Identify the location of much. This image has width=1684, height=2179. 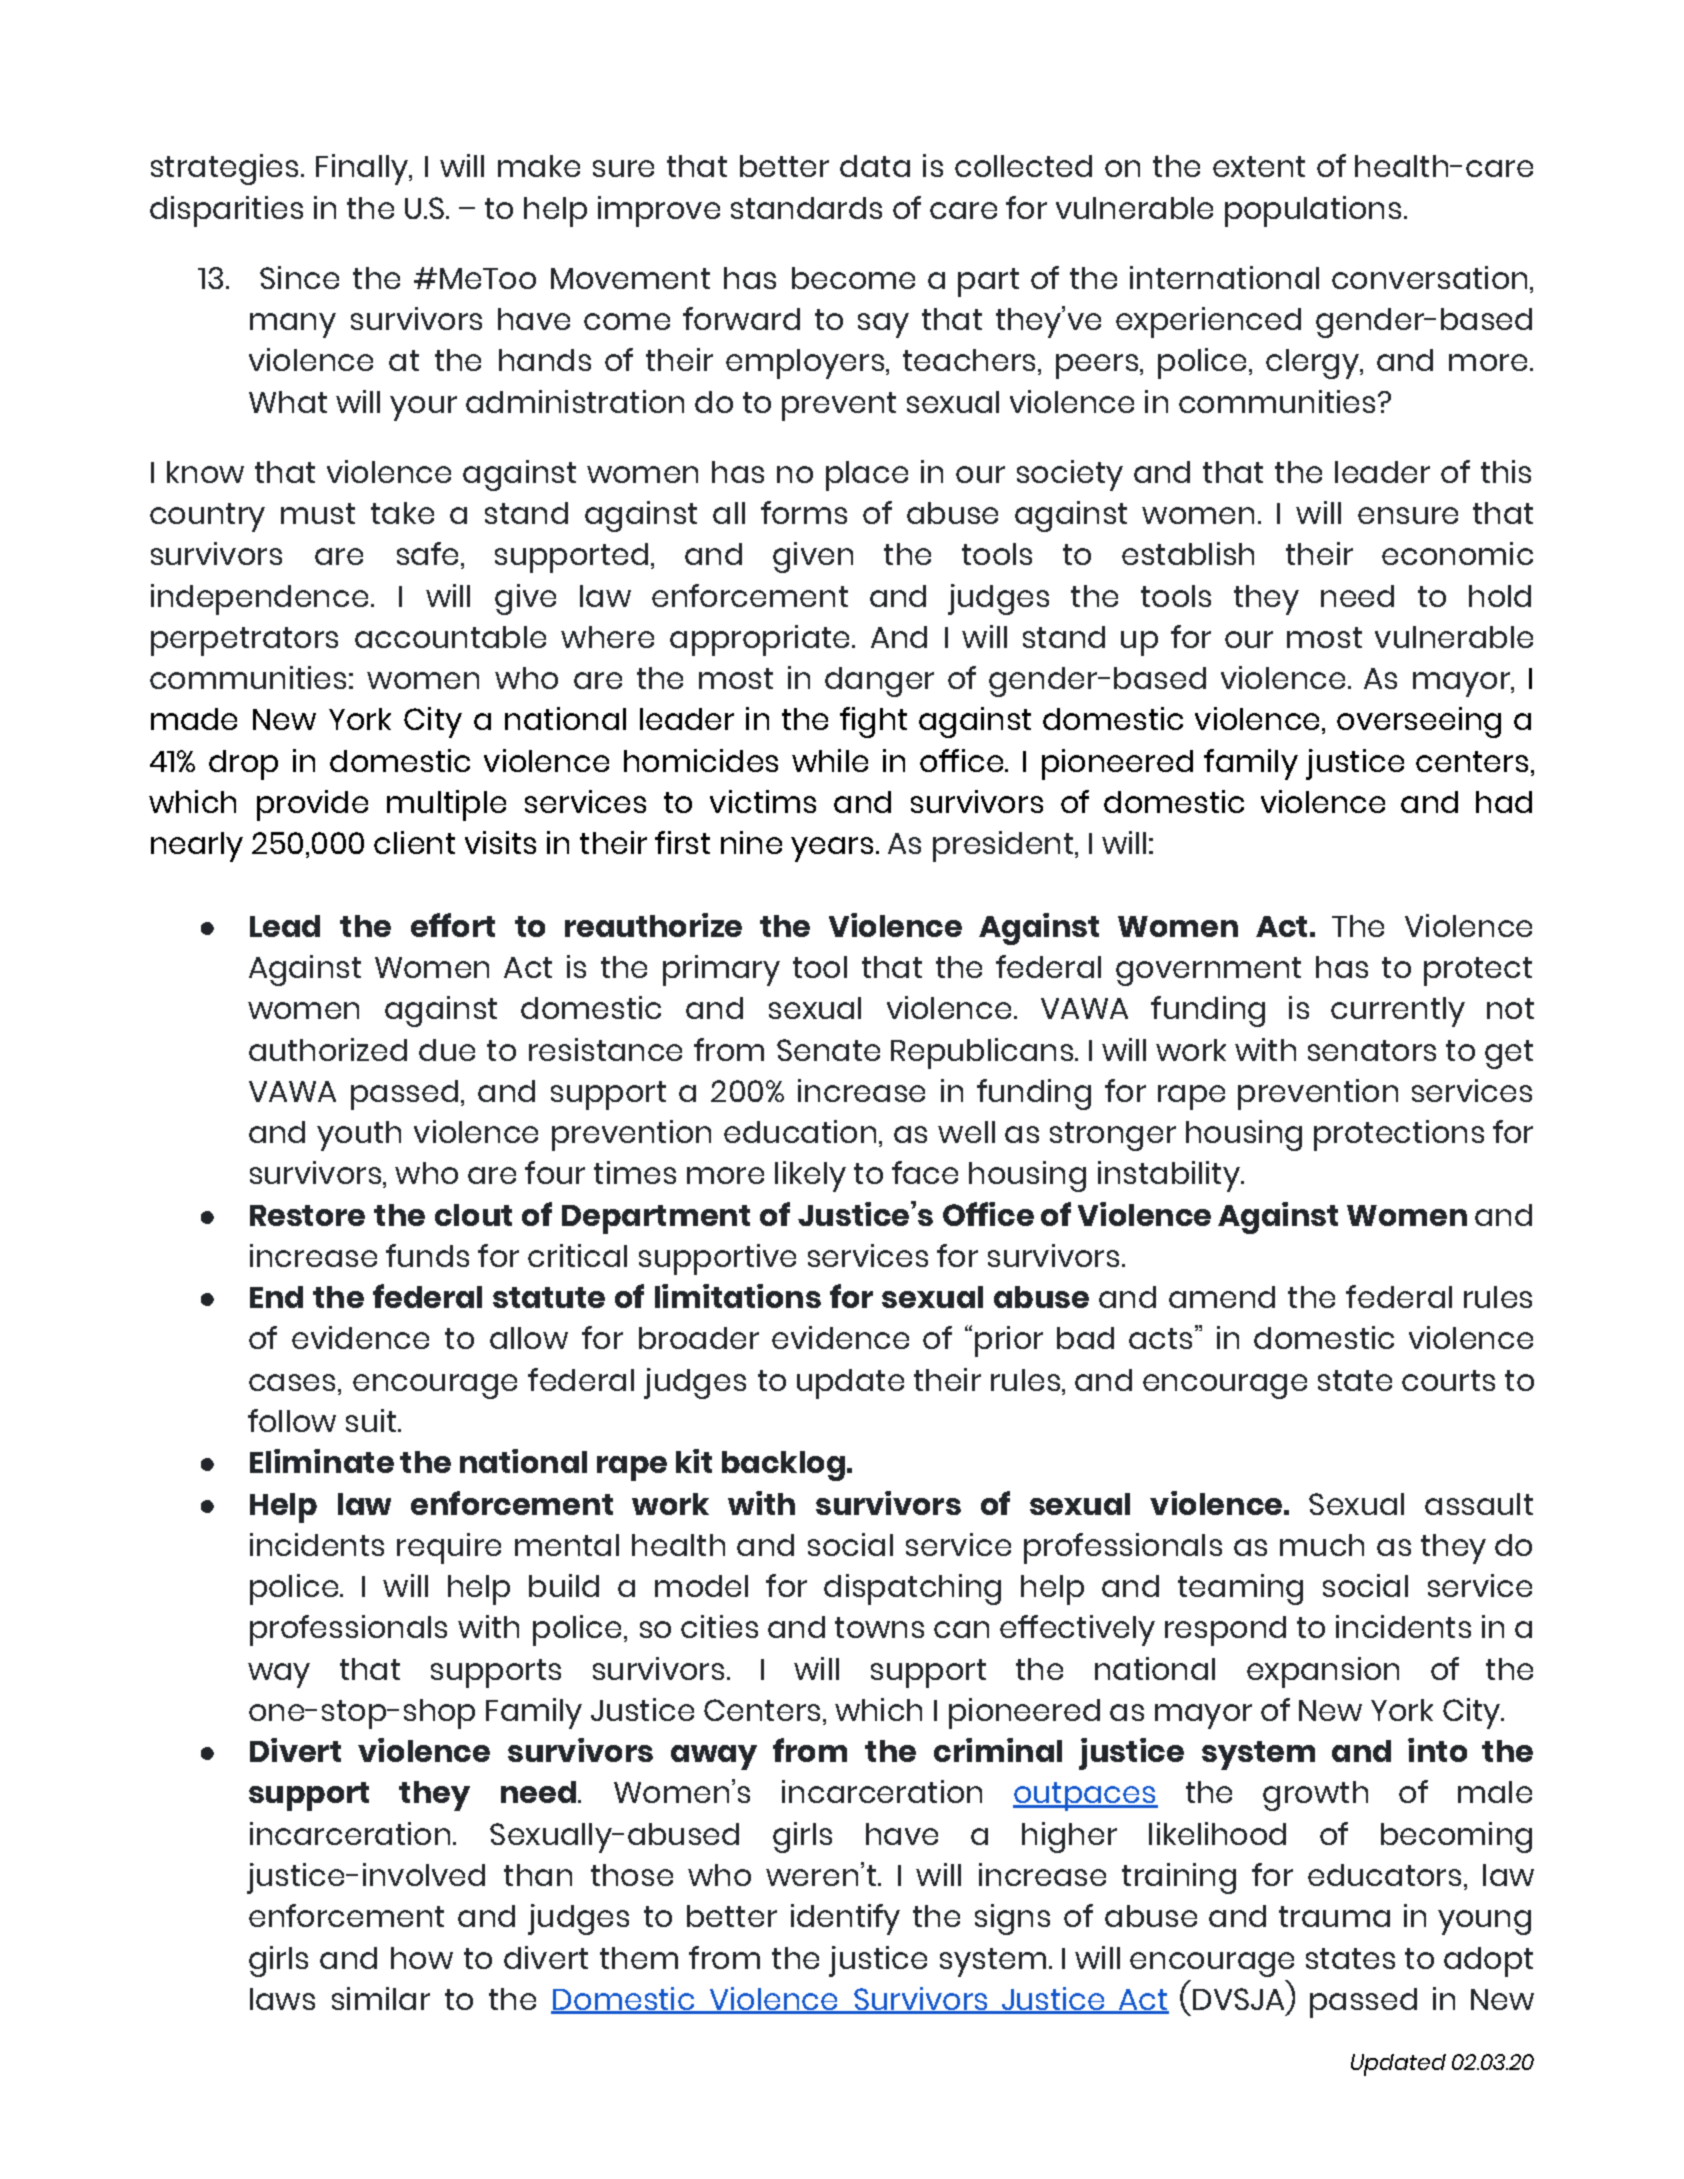
(1322, 1545).
